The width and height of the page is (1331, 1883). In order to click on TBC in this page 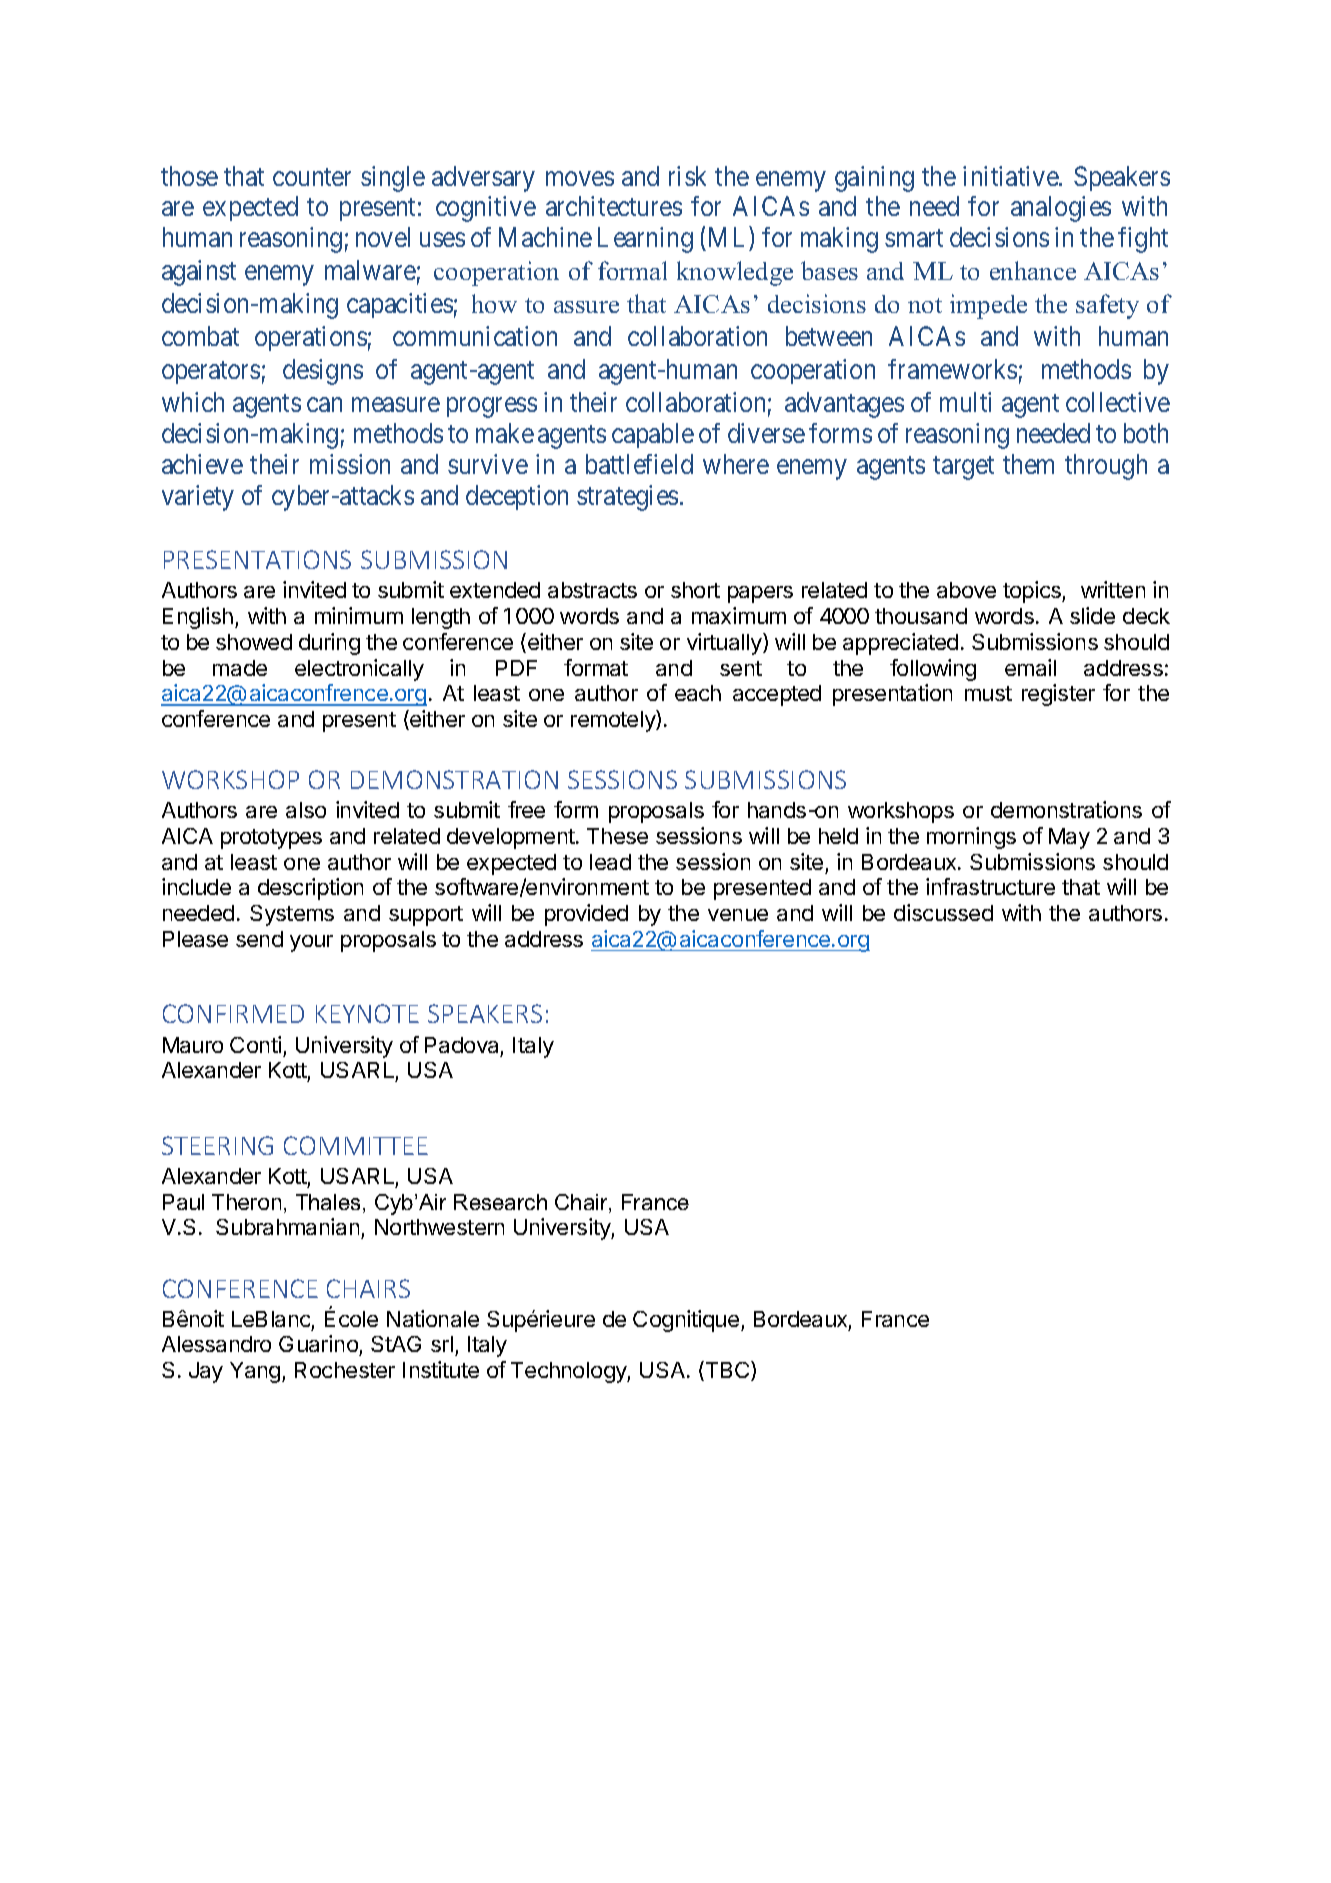, I will do `click(727, 1371)`.
